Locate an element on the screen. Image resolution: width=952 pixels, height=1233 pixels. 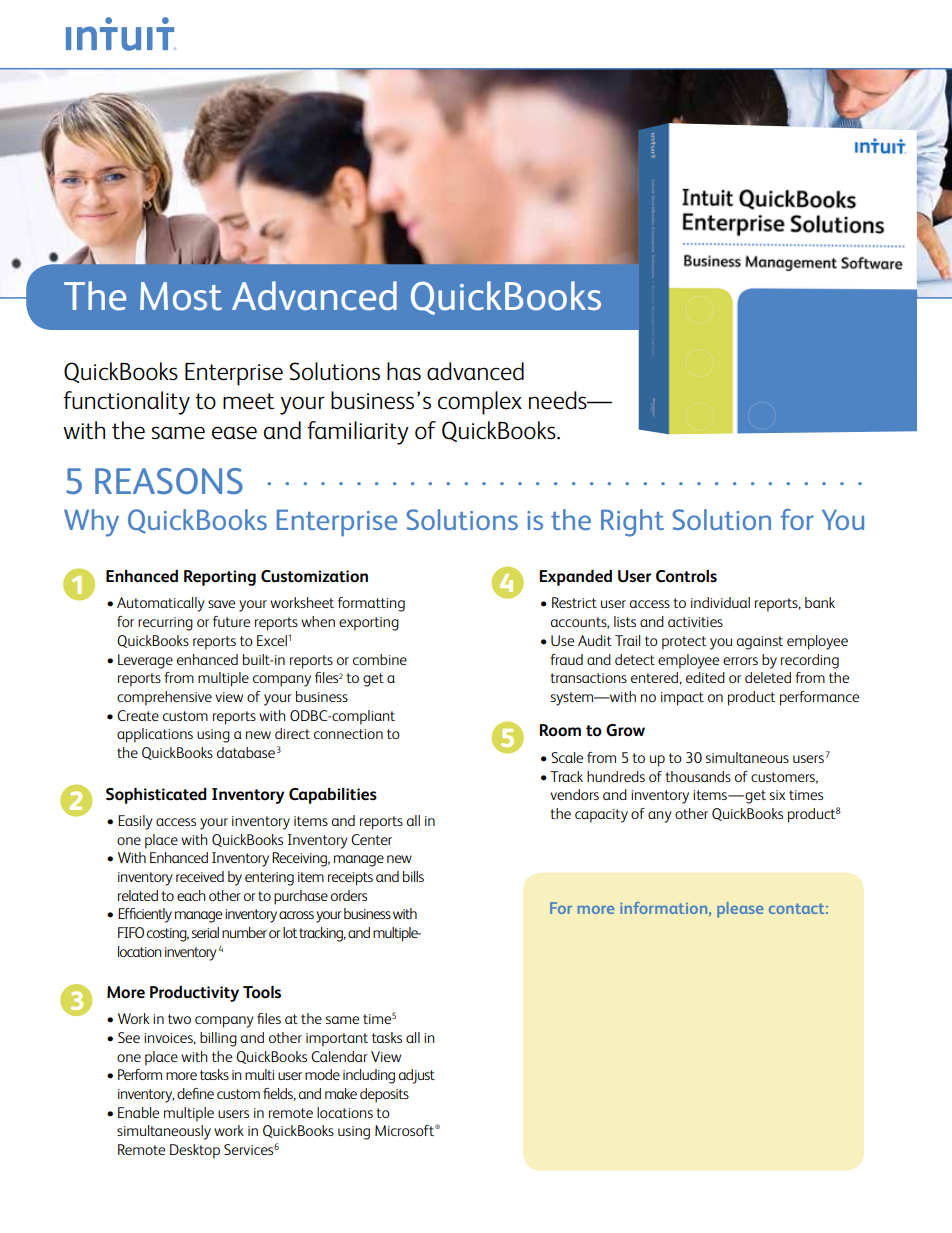
complex is located at coordinates (480, 403).
